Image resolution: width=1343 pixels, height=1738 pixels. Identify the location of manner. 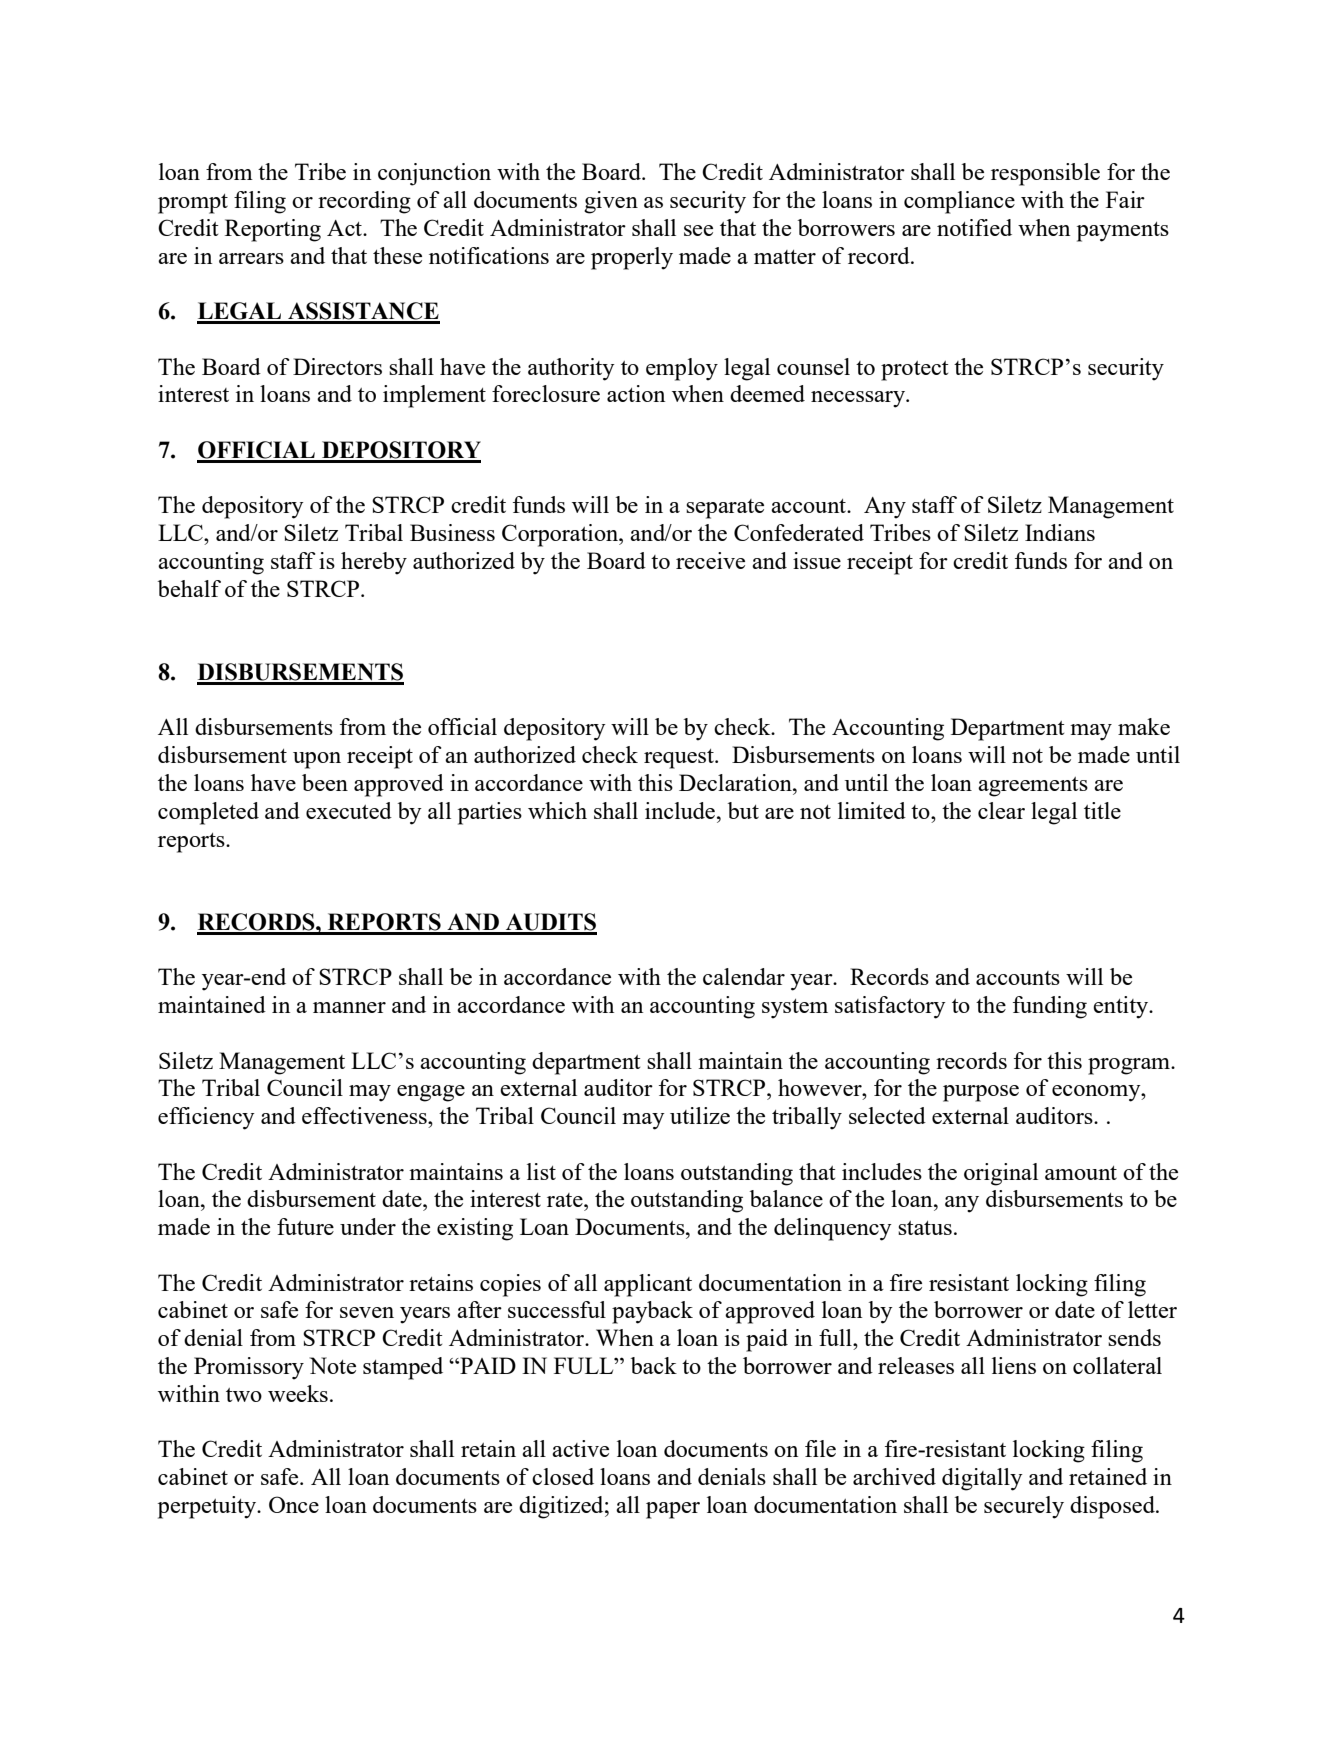
(349, 1007).
